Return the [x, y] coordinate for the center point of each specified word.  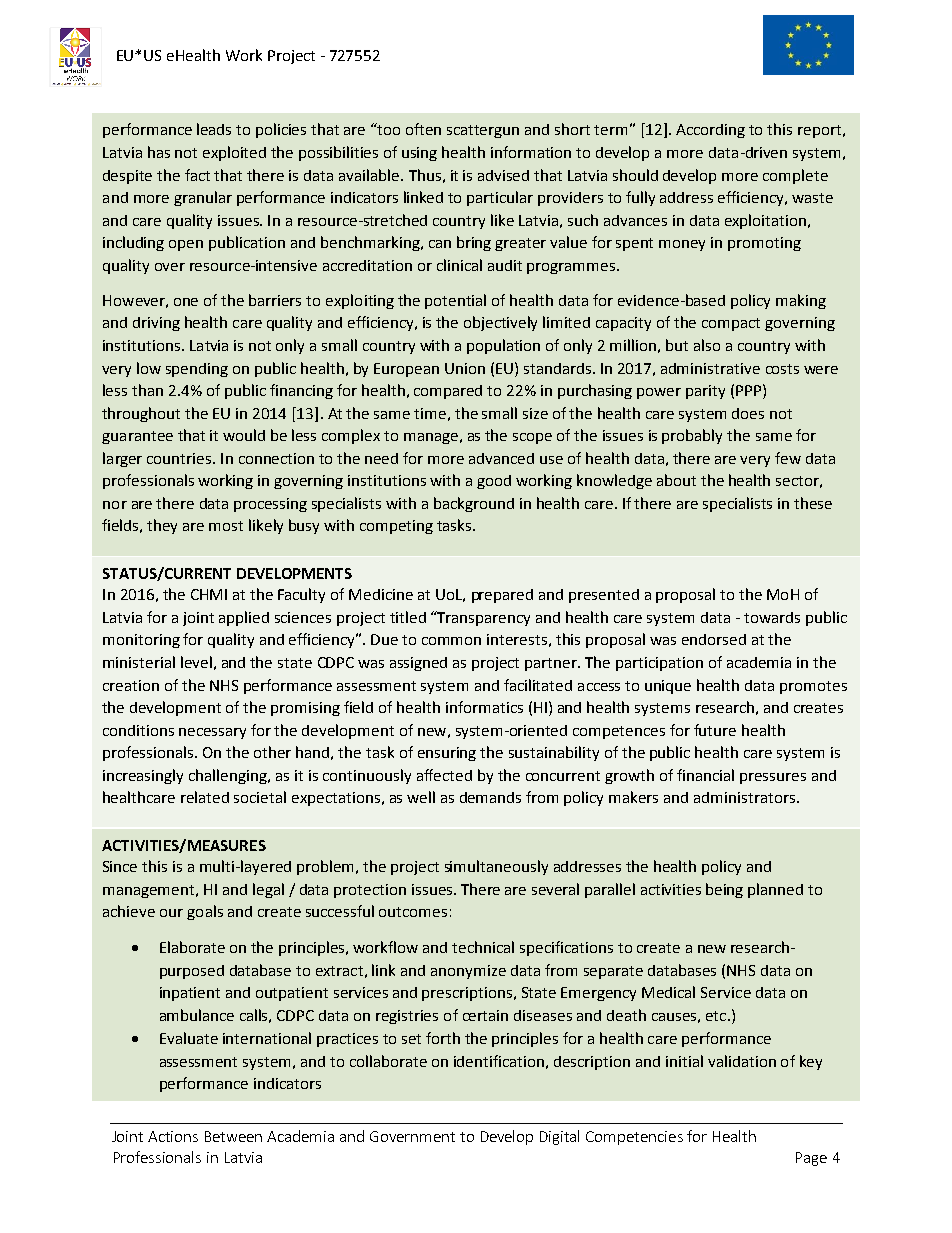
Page [811, 1159]
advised [503, 175]
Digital [559, 1137]
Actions [173, 1136]
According [710, 131]
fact [197, 175]
